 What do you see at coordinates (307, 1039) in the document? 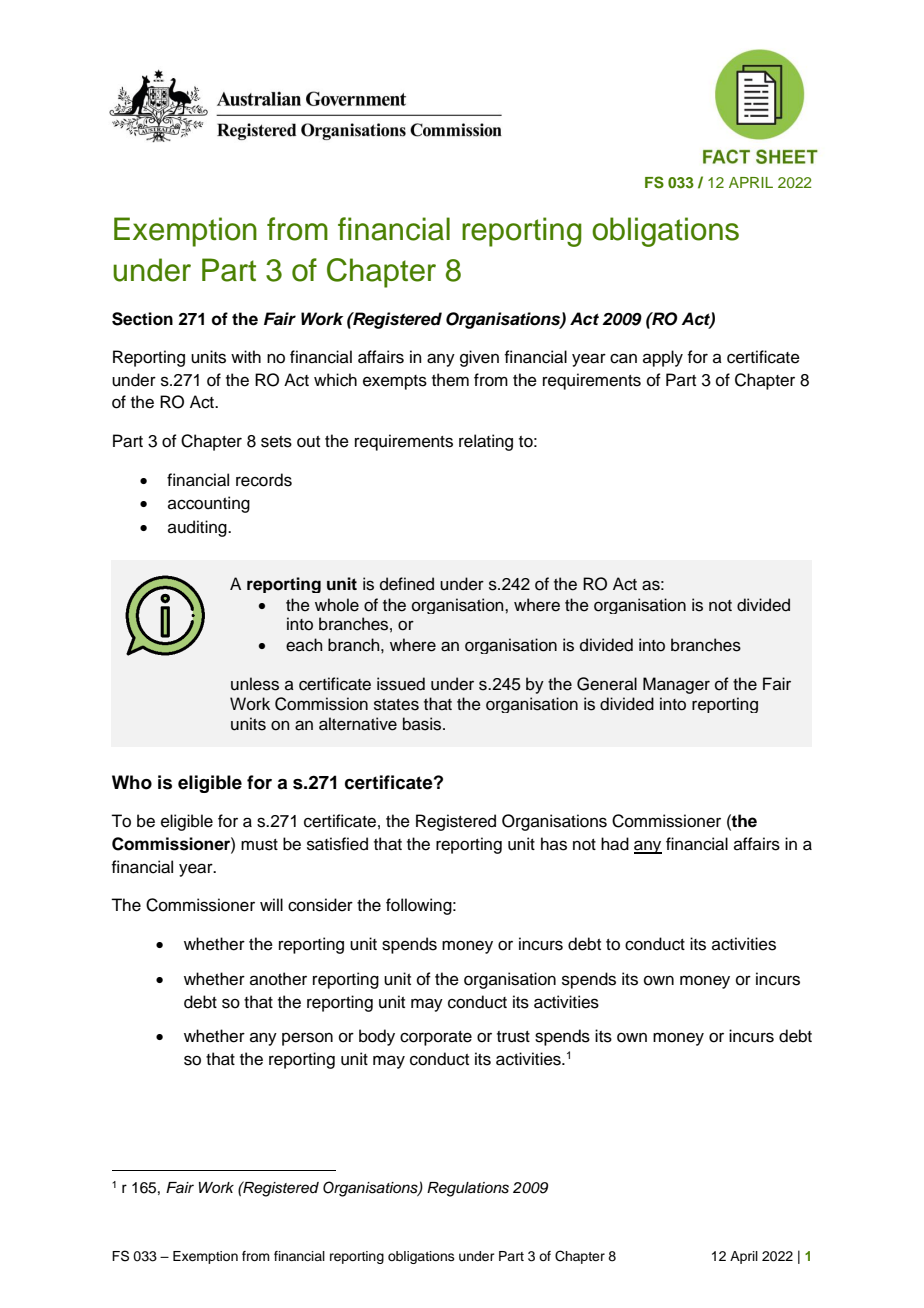
I see `person` at bounding box center [307, 1039].
